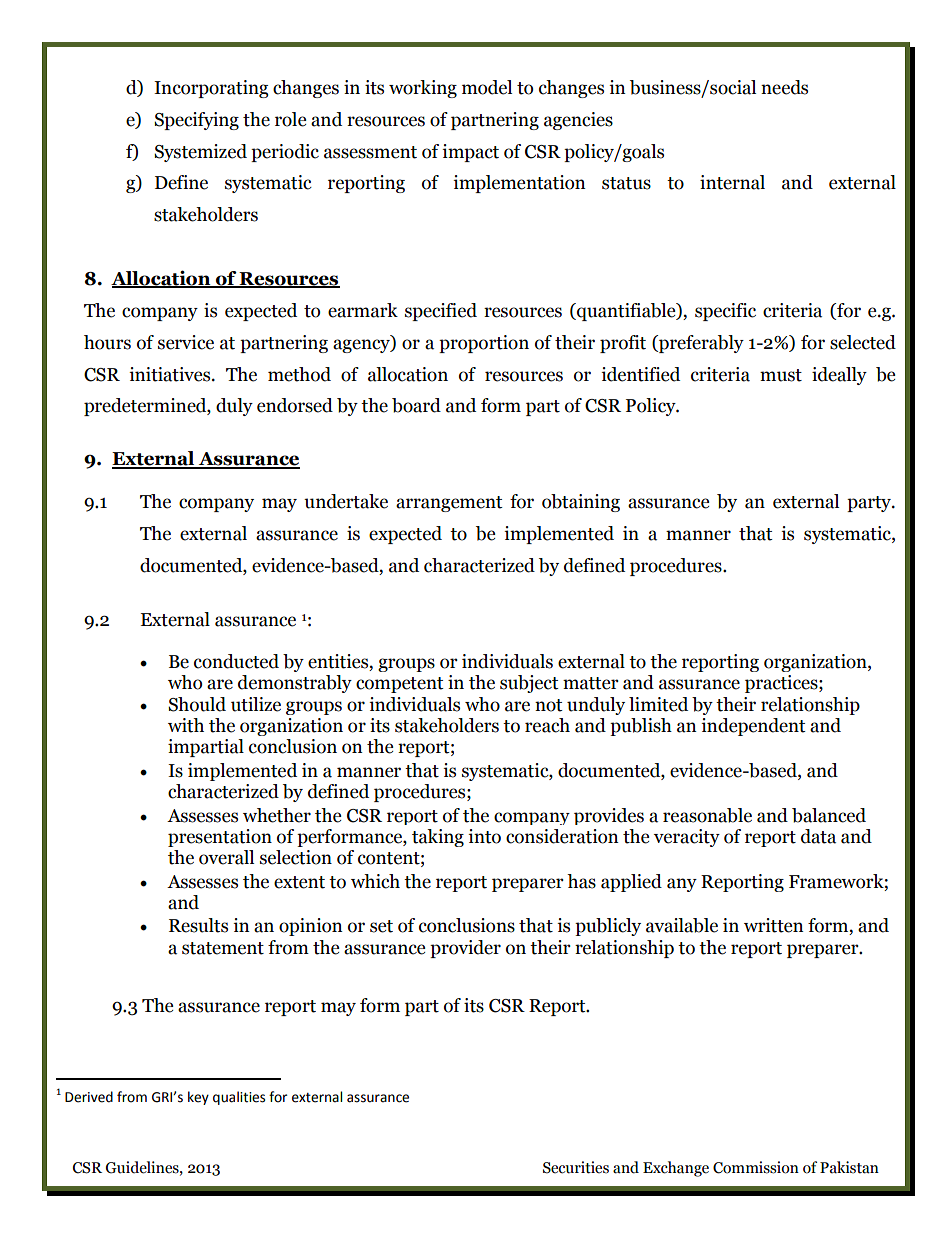 The height and width of the page is (1233, 952). Describe the element at coordinates (449, 504) in the page. I see `arrangement` at that location.
